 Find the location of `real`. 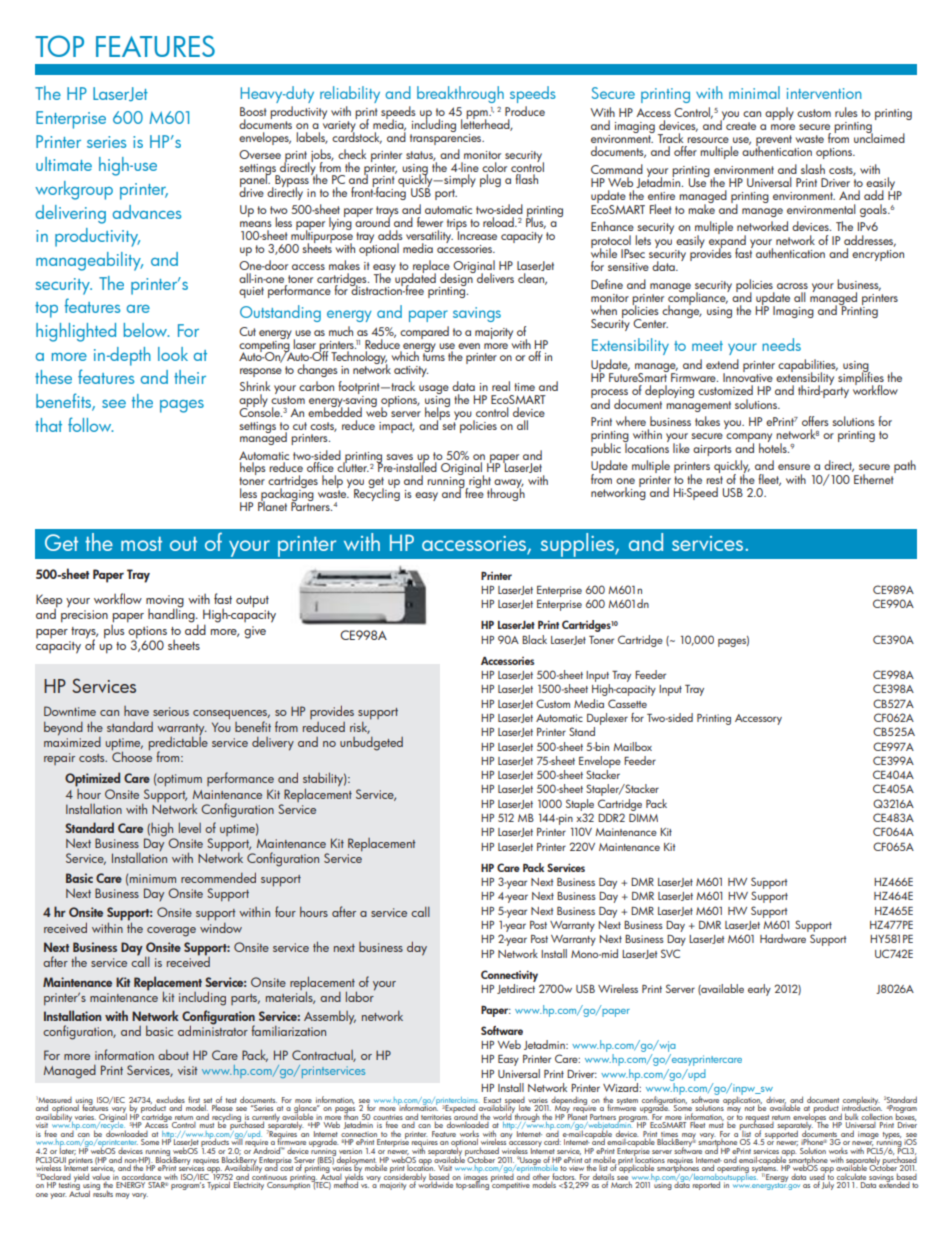

real is located at coordinates (501, 386).
